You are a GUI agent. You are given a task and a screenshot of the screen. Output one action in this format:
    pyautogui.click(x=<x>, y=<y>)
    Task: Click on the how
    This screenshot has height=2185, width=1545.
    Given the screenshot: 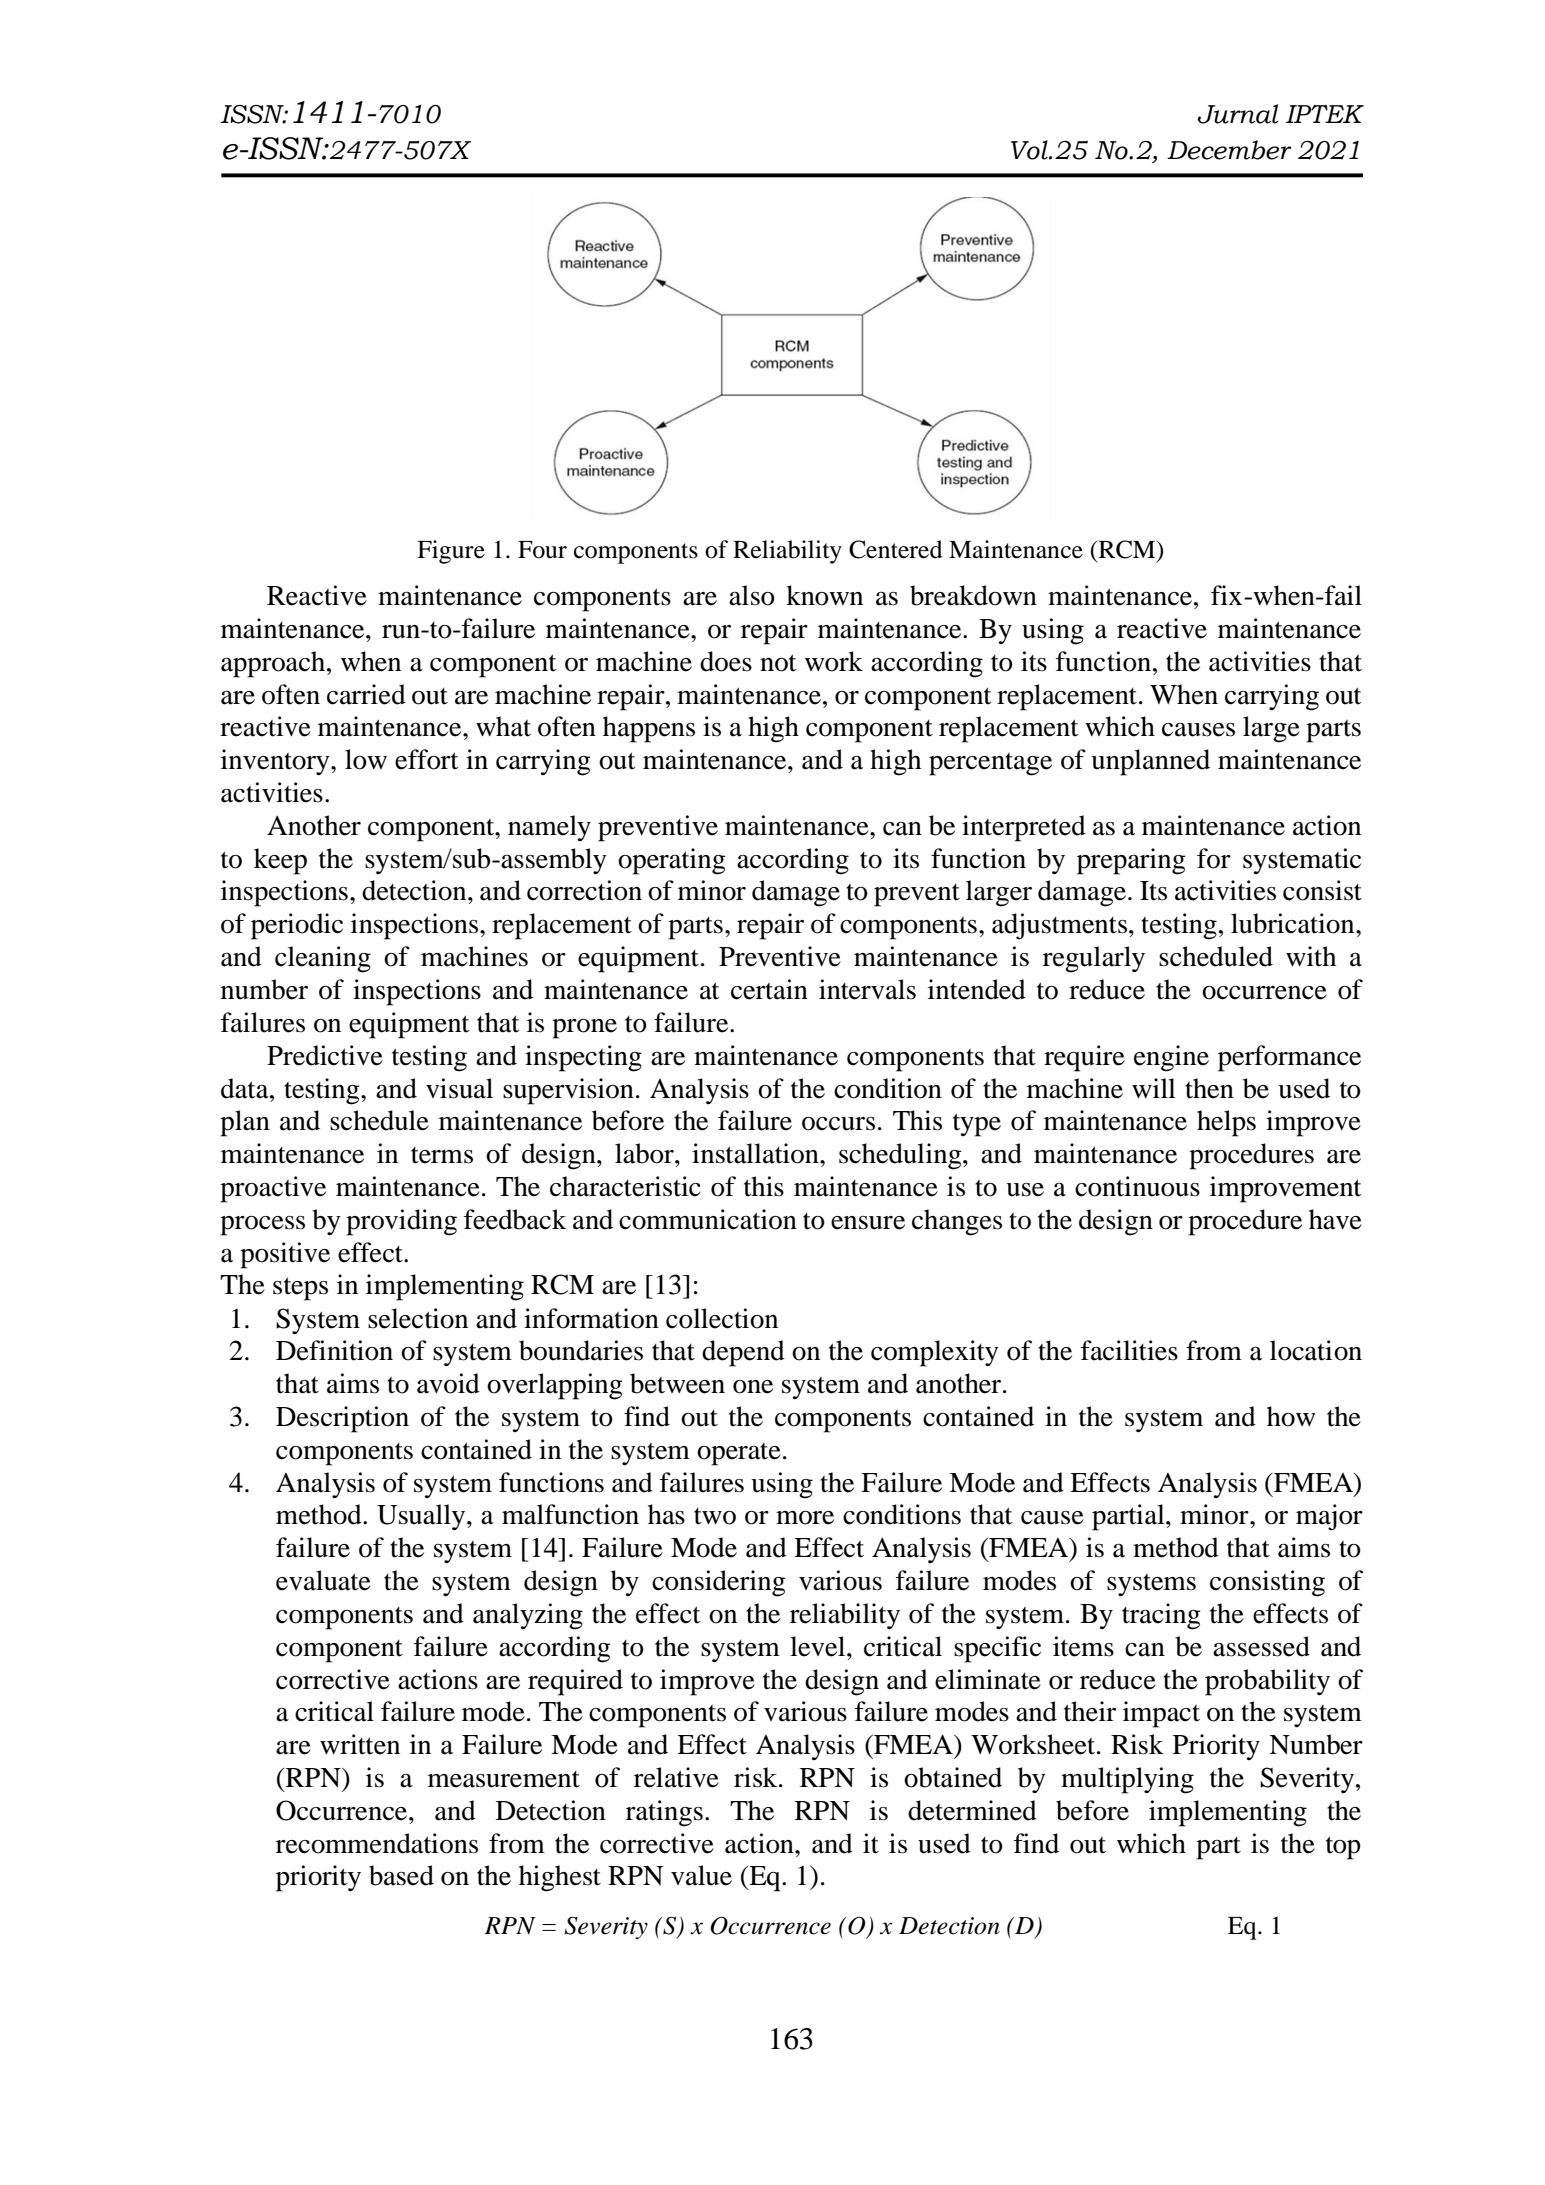 What is the action you would take?
    pyautogui.click(x=1291, y=1416)
